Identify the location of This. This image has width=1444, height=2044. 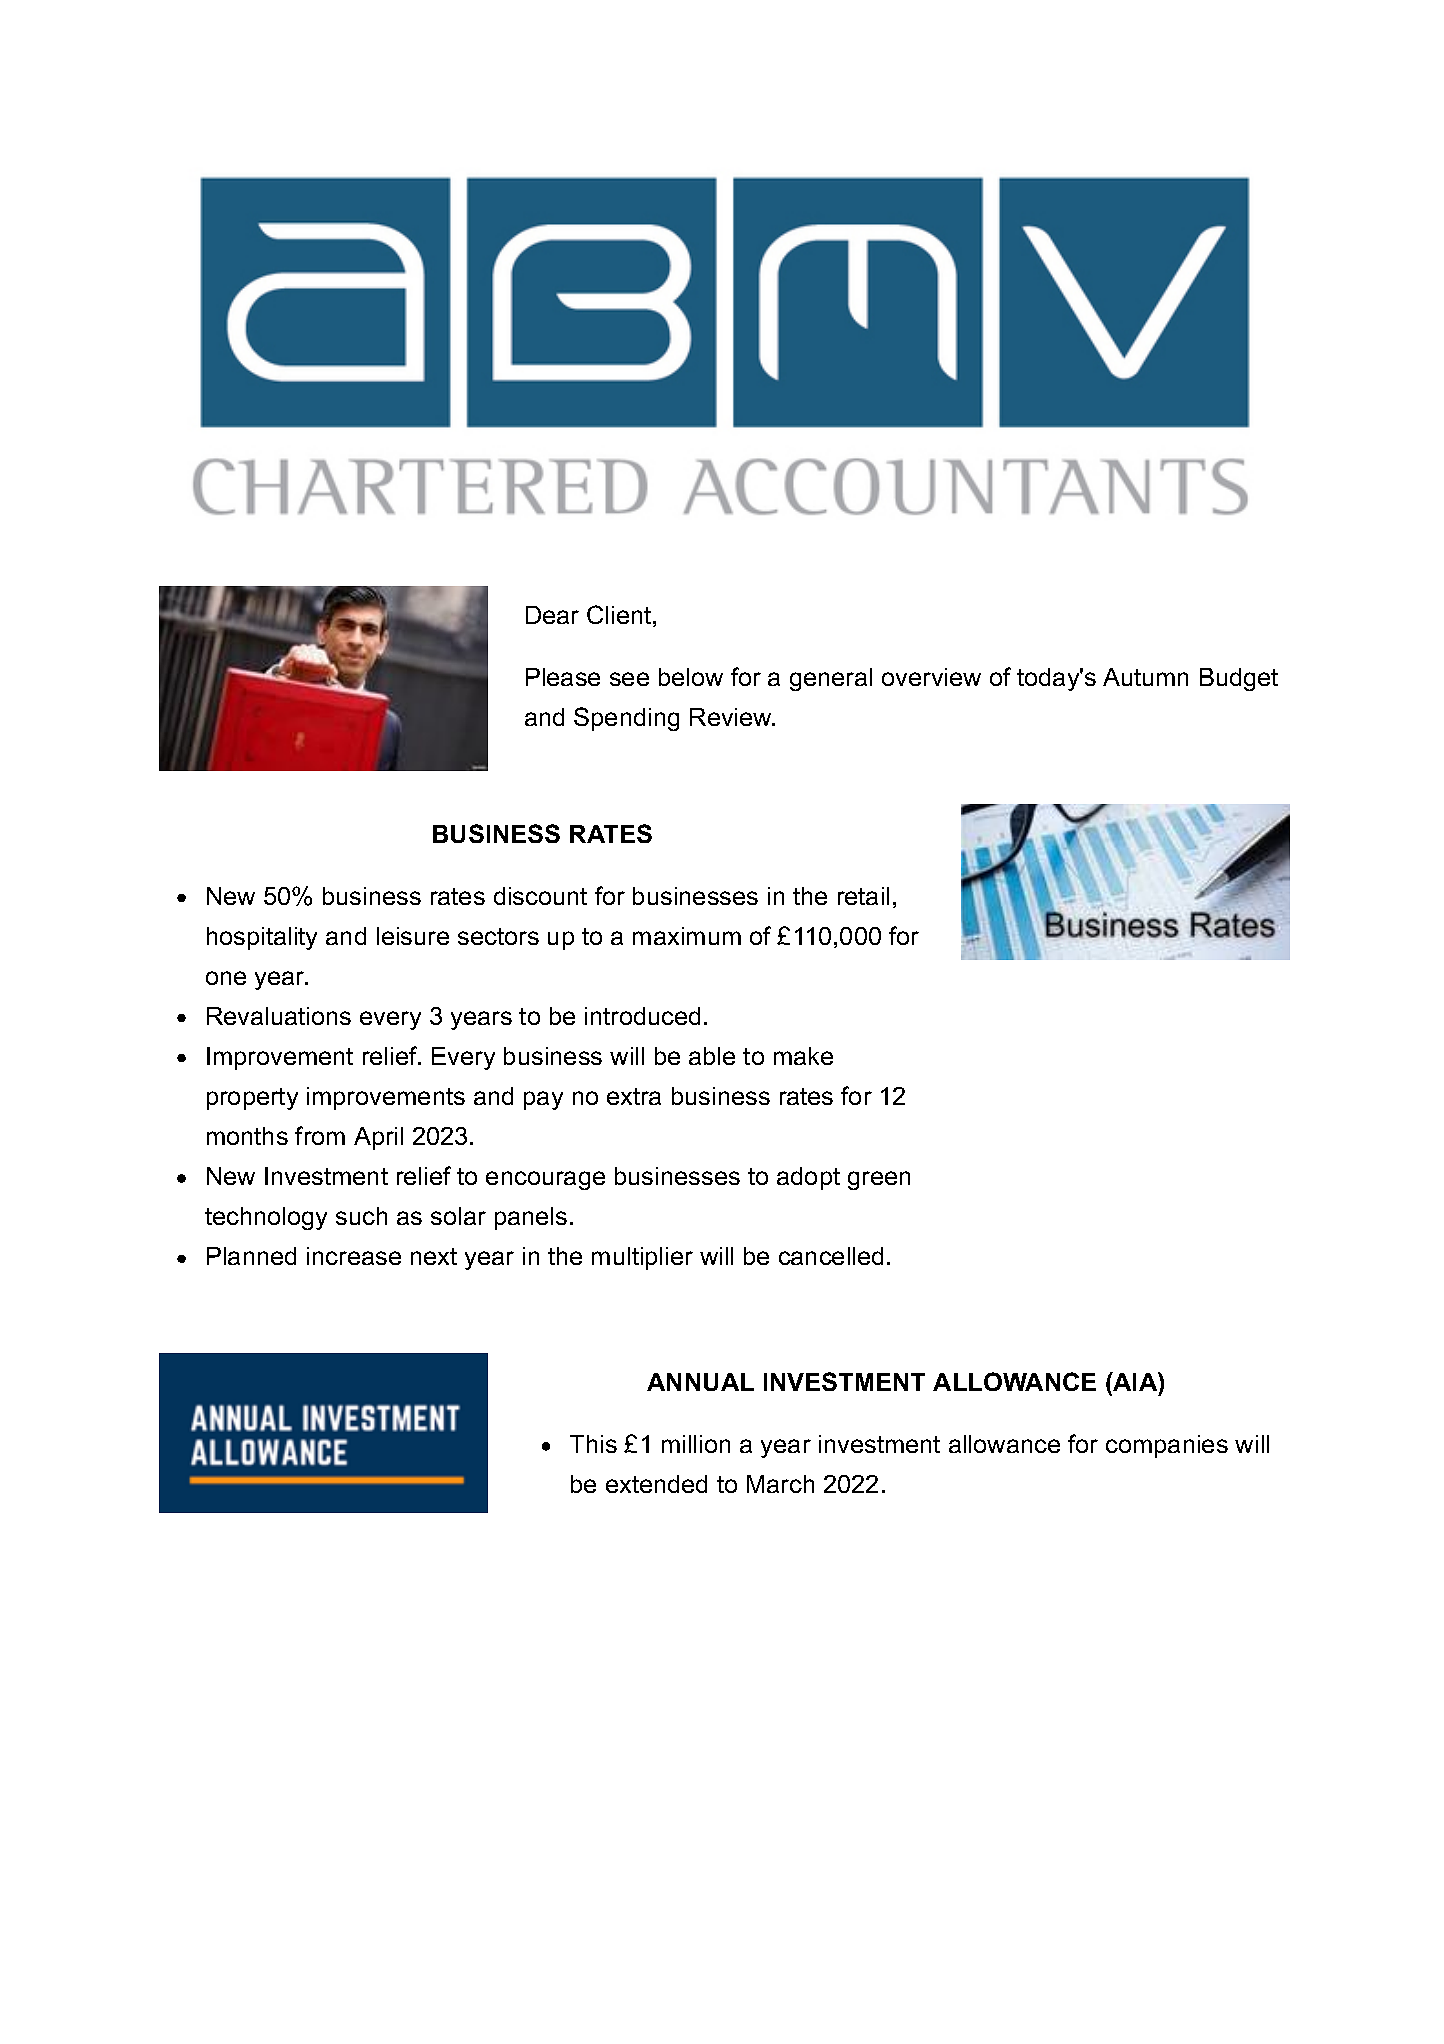
(593, 1444).
